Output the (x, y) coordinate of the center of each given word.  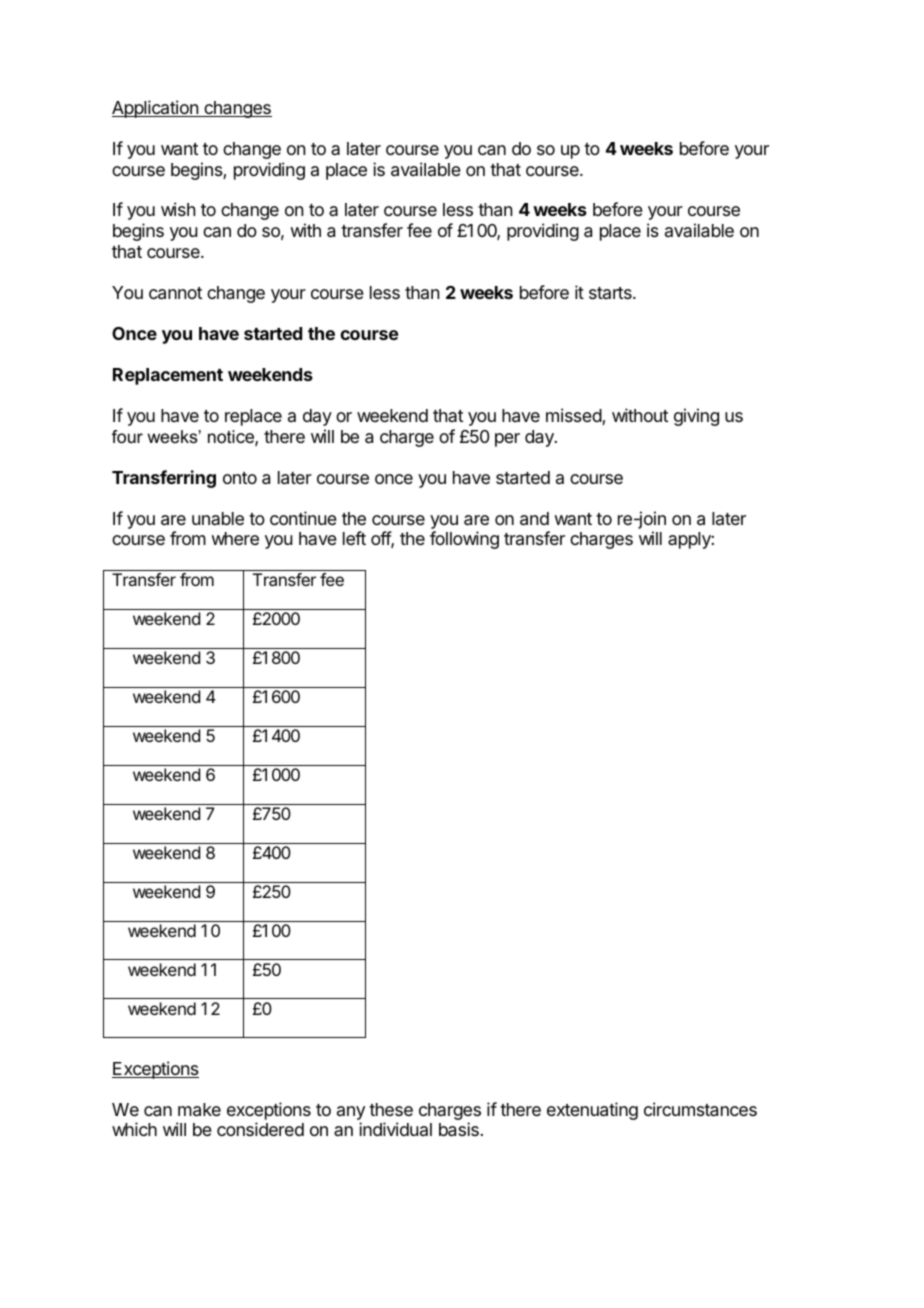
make (199, 1110)
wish (178, 209)
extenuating (592, 1111)
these (391, 1109)
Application (156, 109)
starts (611, 293)
